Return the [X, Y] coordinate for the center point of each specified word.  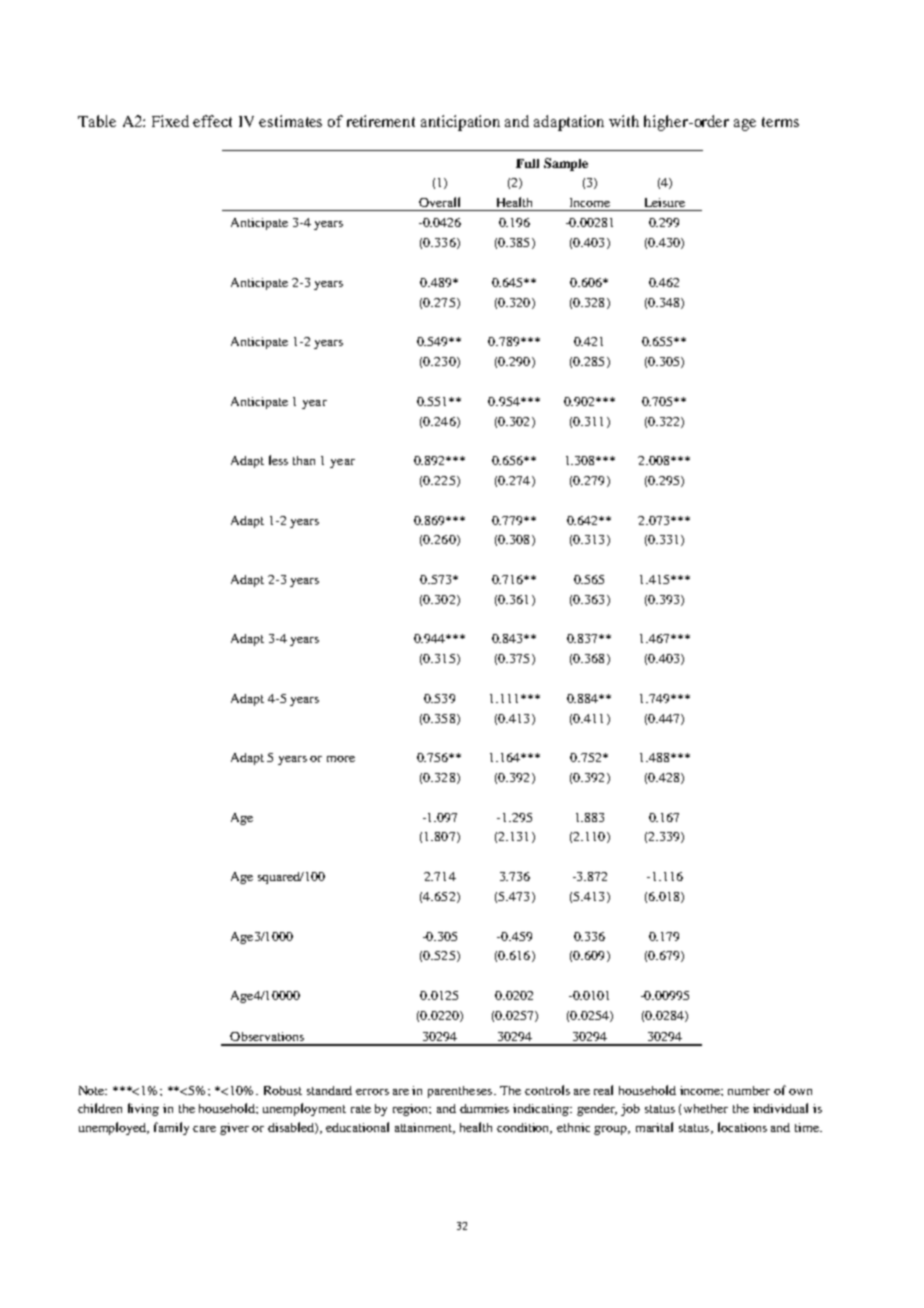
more [341, 759]
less [278, 460]
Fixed [170, 121]
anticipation [460, 123]
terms [780, 122]
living [143, 1109]
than [304, 460]
